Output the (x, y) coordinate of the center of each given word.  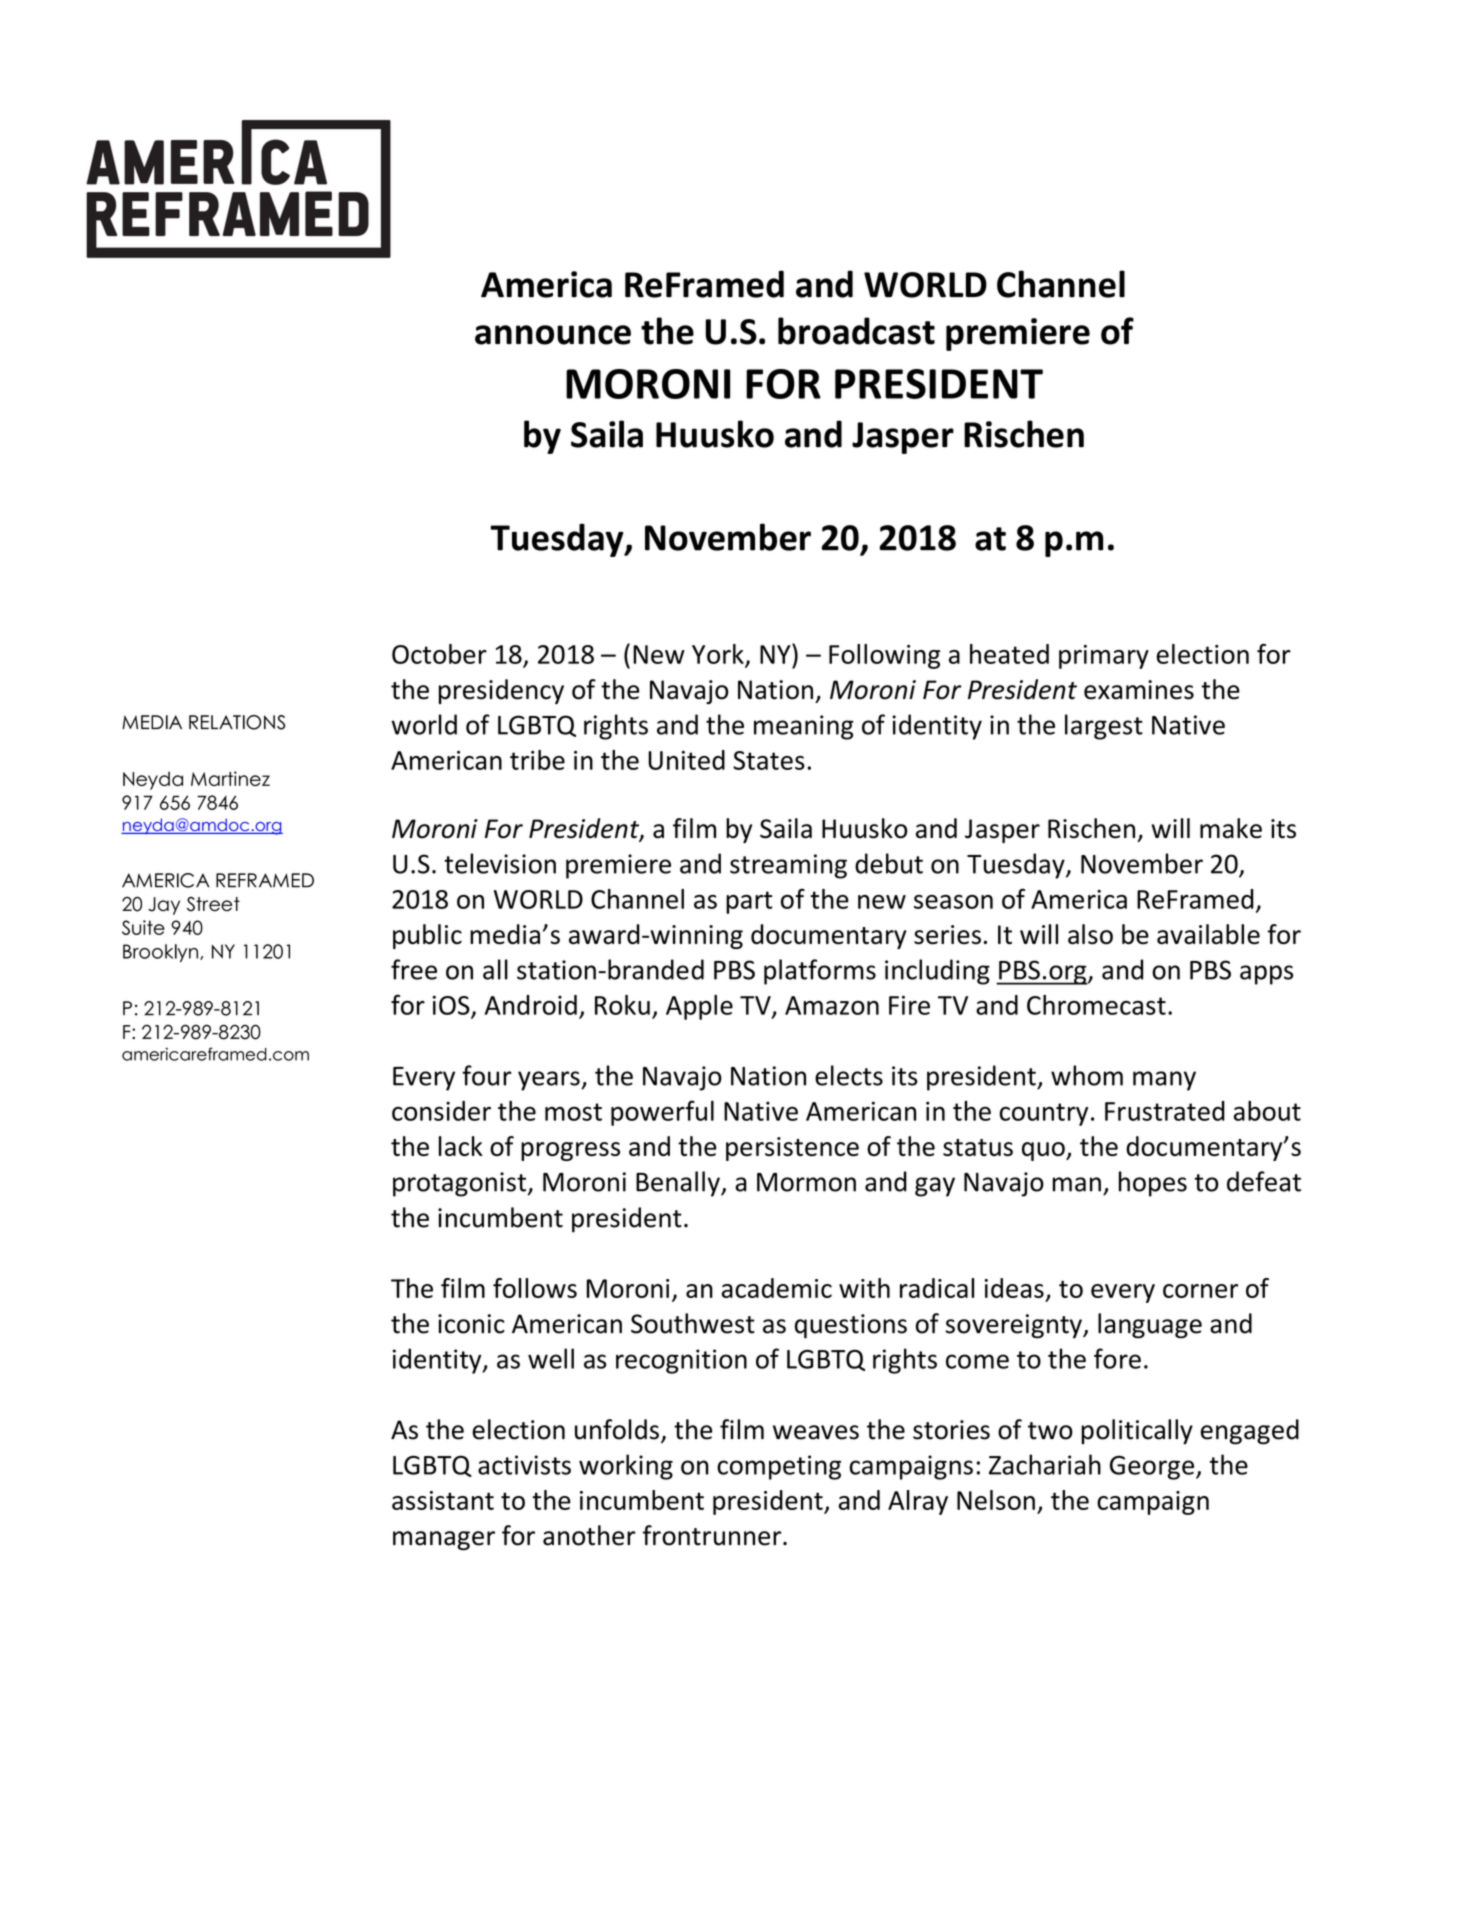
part (749, 902)
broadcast (856, 331)
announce (553, 335)
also (1090, 934)
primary (1104, 657)
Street (213, 904)
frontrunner (713, 1535)
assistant (443, 1500)
